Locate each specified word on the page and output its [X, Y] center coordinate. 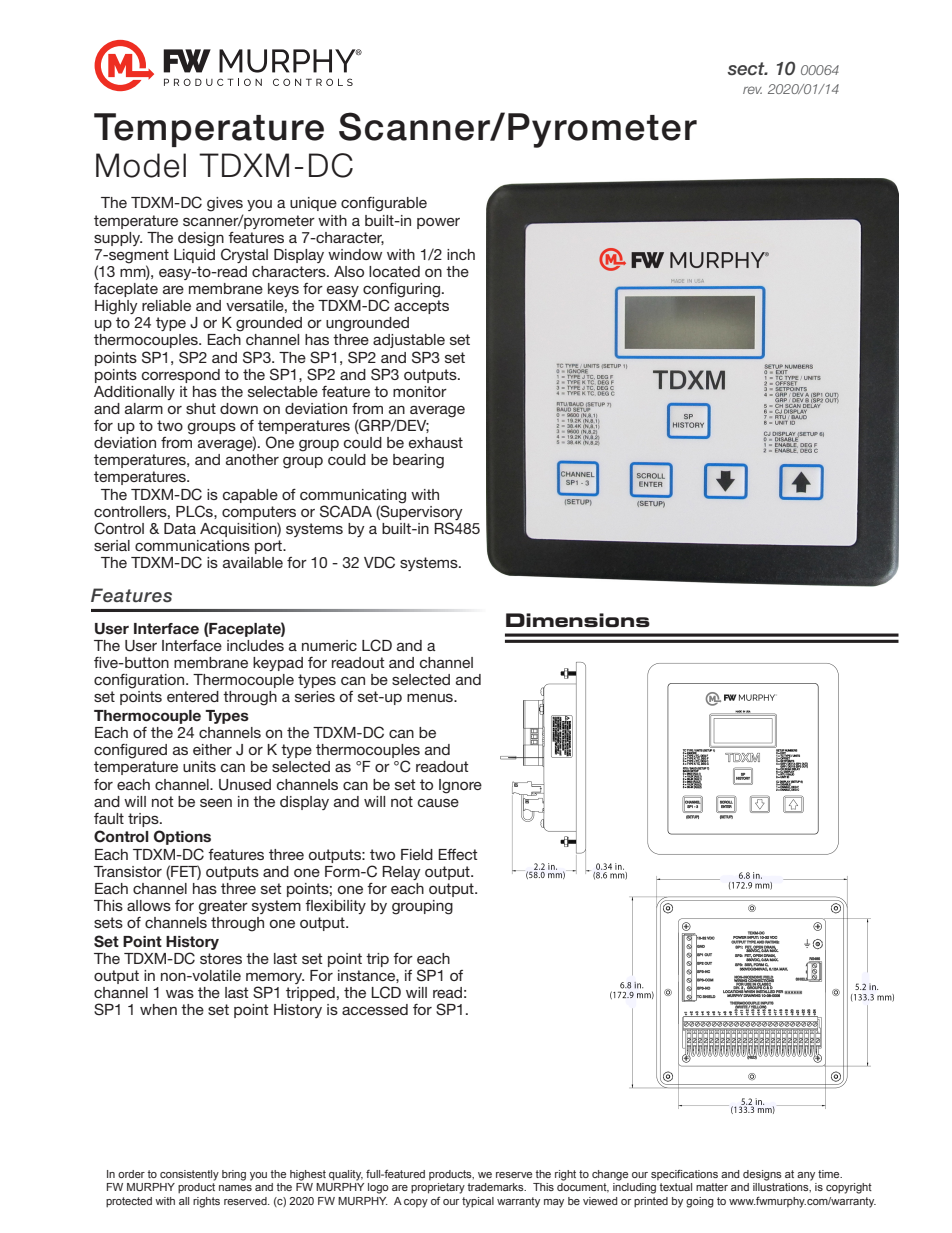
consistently [189, 1175]
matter [712, 1187]
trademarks [497, 1187]
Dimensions [578, 620]
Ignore [460, 786]
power [438, 223]
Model [141, 165]
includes [255, 645]
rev [752, 90]
